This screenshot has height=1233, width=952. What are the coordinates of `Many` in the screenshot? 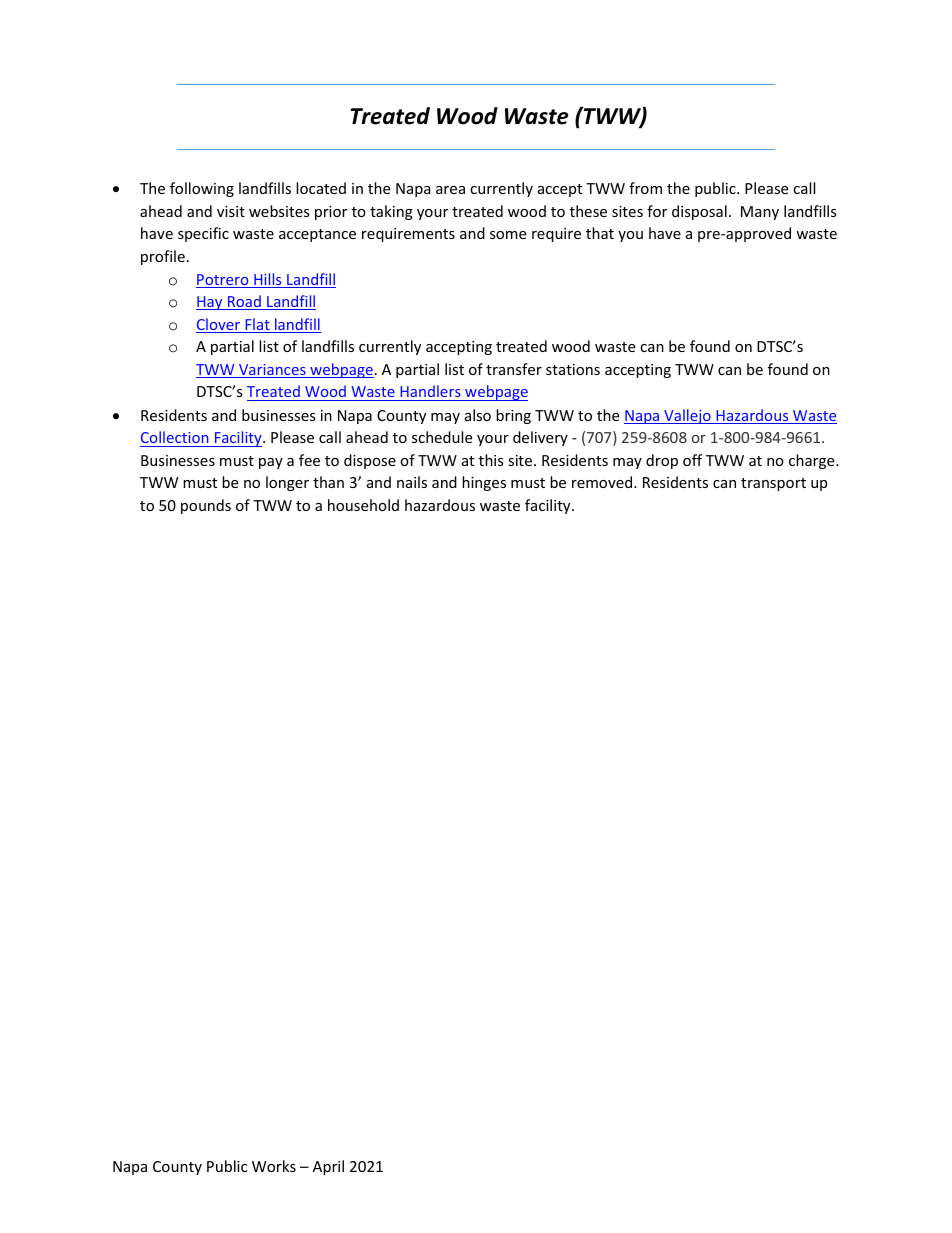 It's located at (760, 213).
